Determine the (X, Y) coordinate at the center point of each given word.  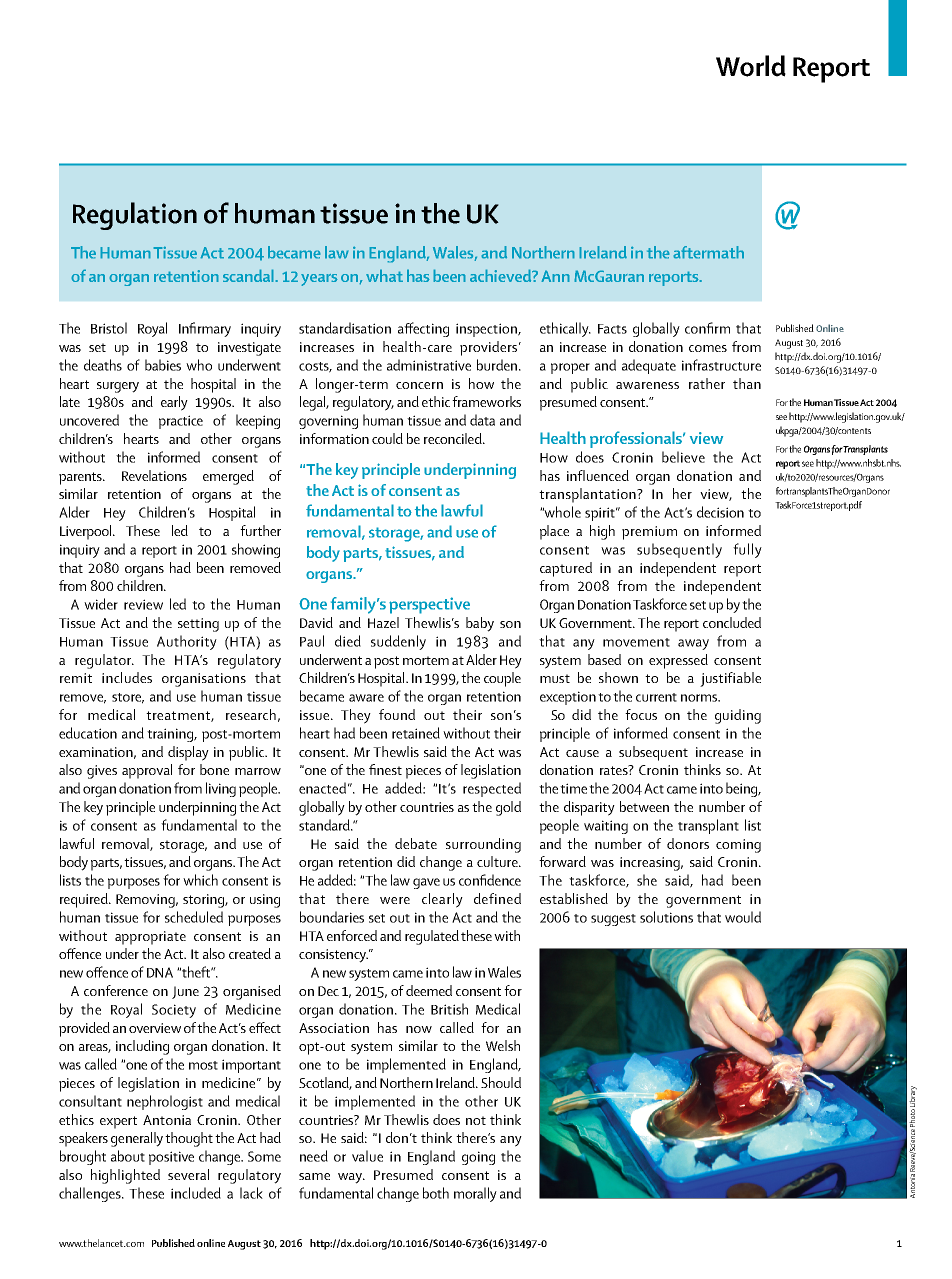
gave (426, 883)
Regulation (135, 216)
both (436, 1193)
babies (163, 365)
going (478, 1158)
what (384, 275)
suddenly (398, 642)
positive (171, 1158)
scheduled (194, 917)
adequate (649, 366)
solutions (666, 917)
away (693, 644)
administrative (429, 365)
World (751, 66)
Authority (187, 642)
